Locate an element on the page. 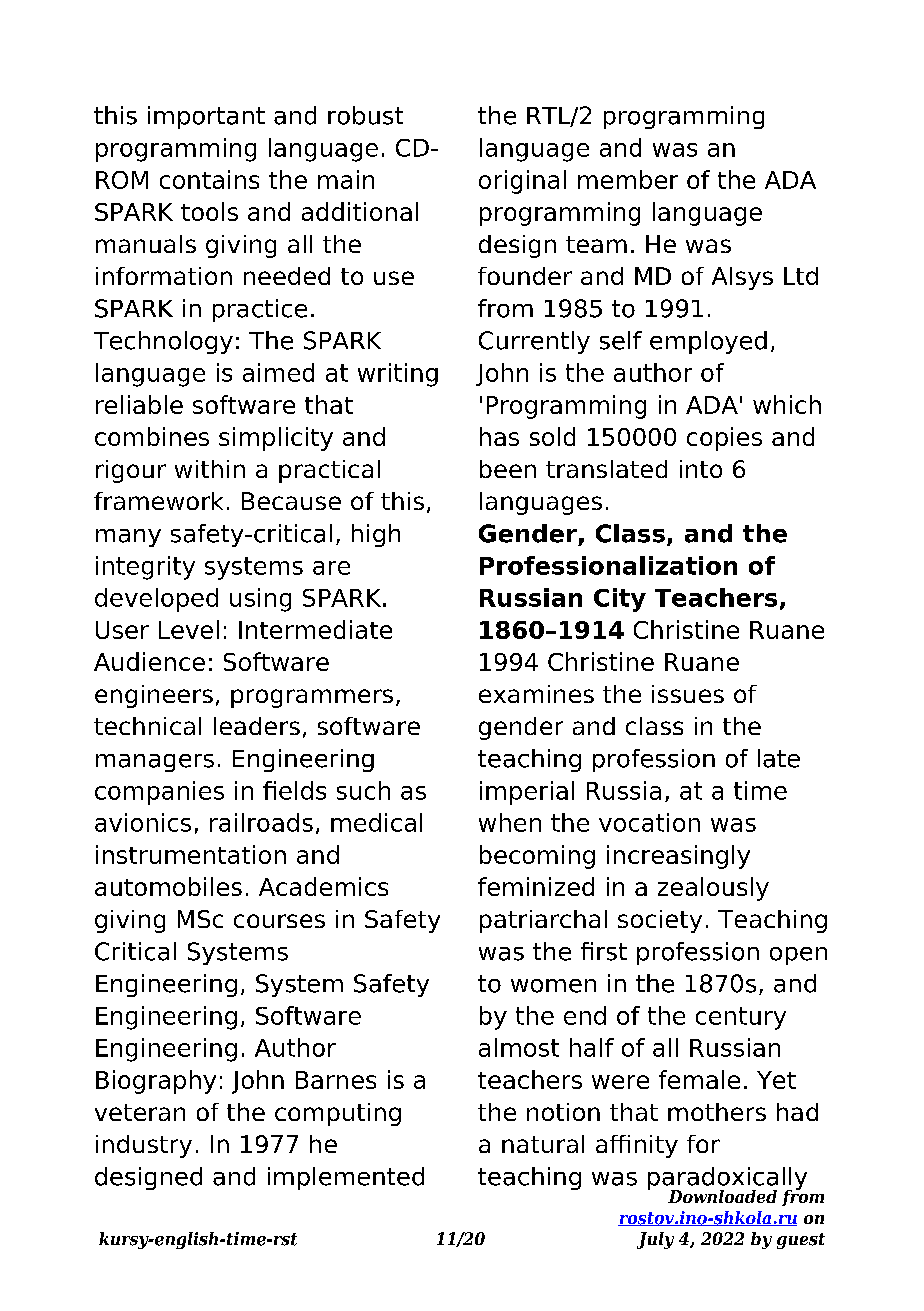 The width and height of the image is (924, 1311). society is located at coordinates (660, 921).
